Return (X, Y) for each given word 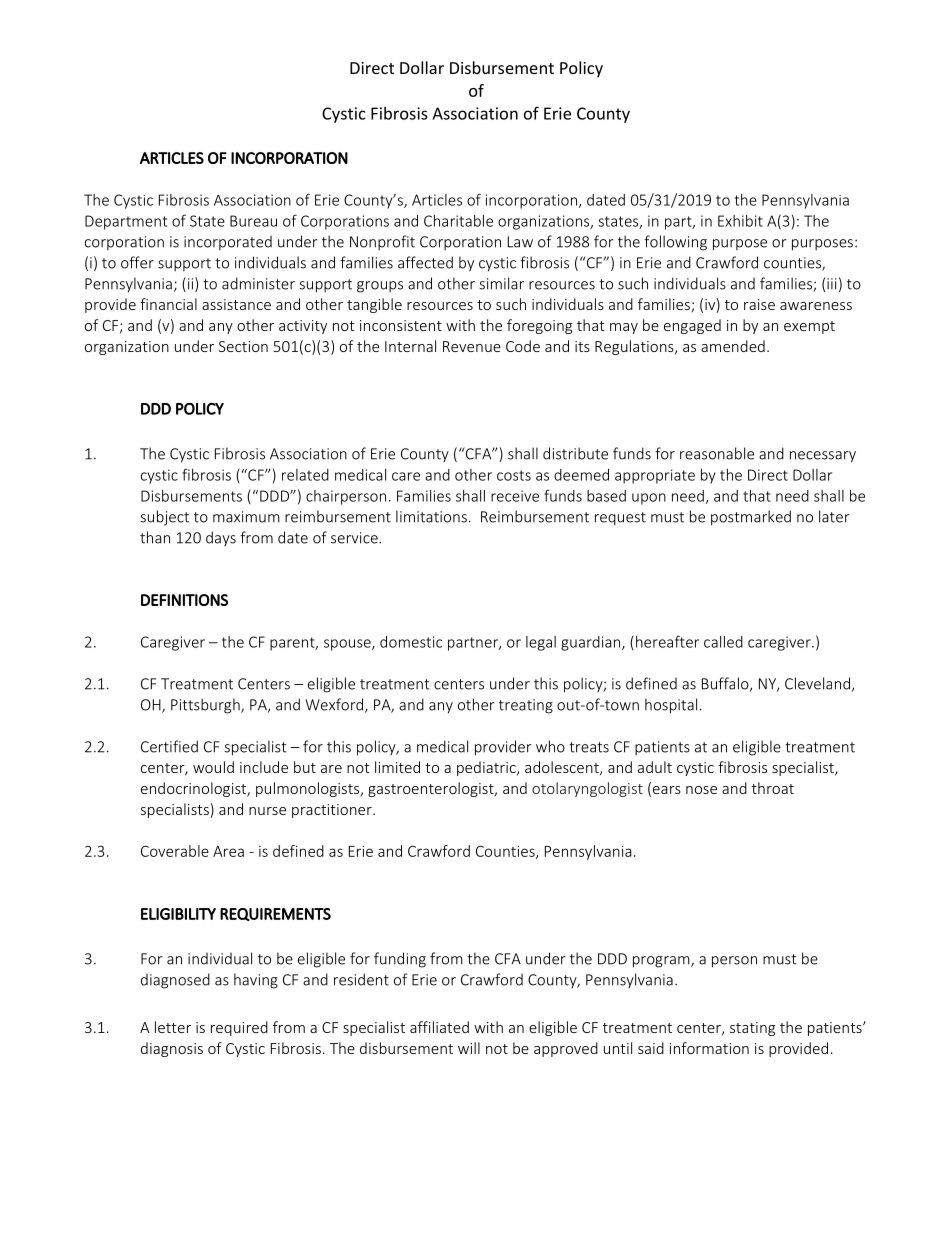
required (239, 1028)
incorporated (228, 243)
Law (520, 242)
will (469, 1048)
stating (752, 1029)
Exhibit (740, 221)
